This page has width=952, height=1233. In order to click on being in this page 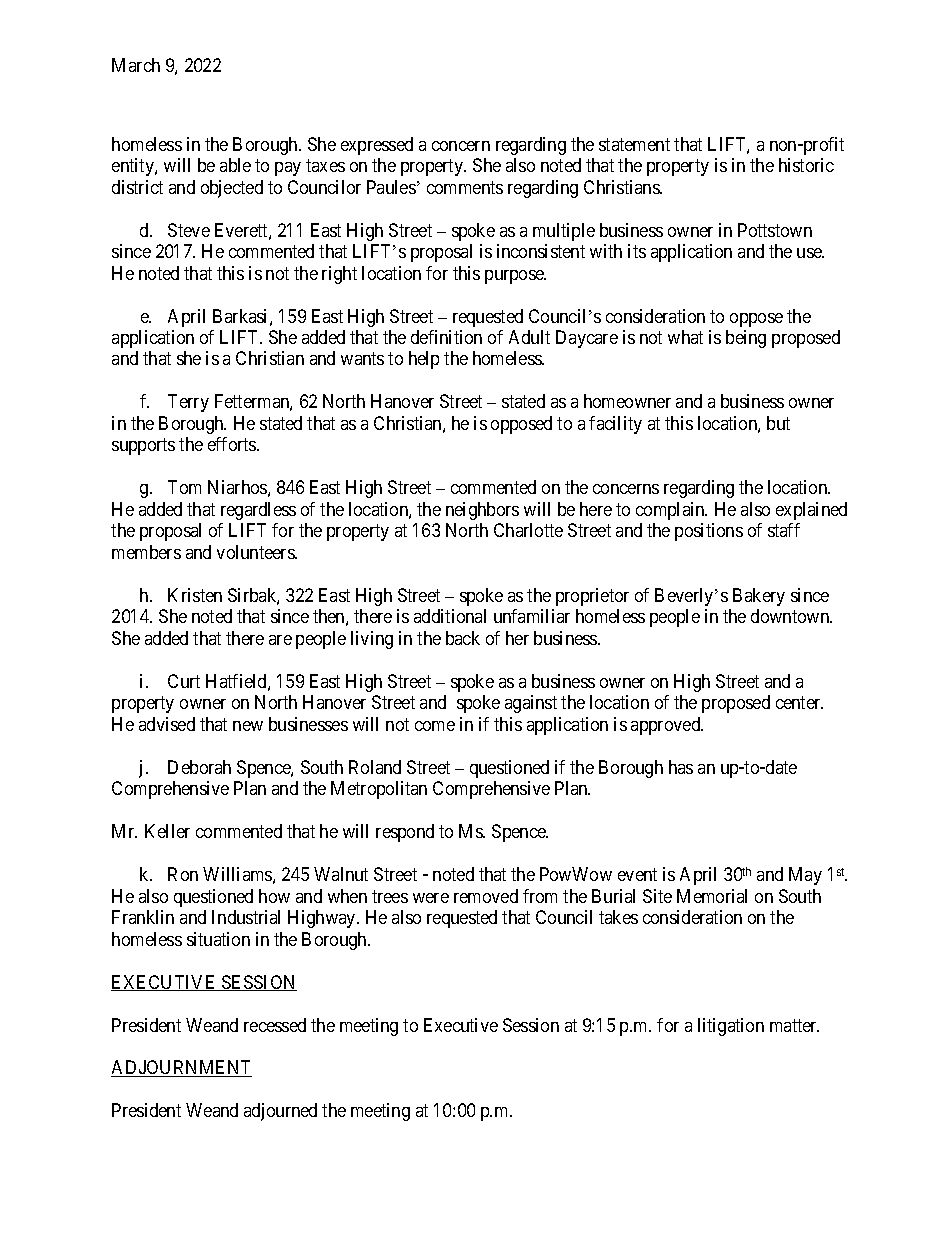, I will do `click(746, 339)`.
